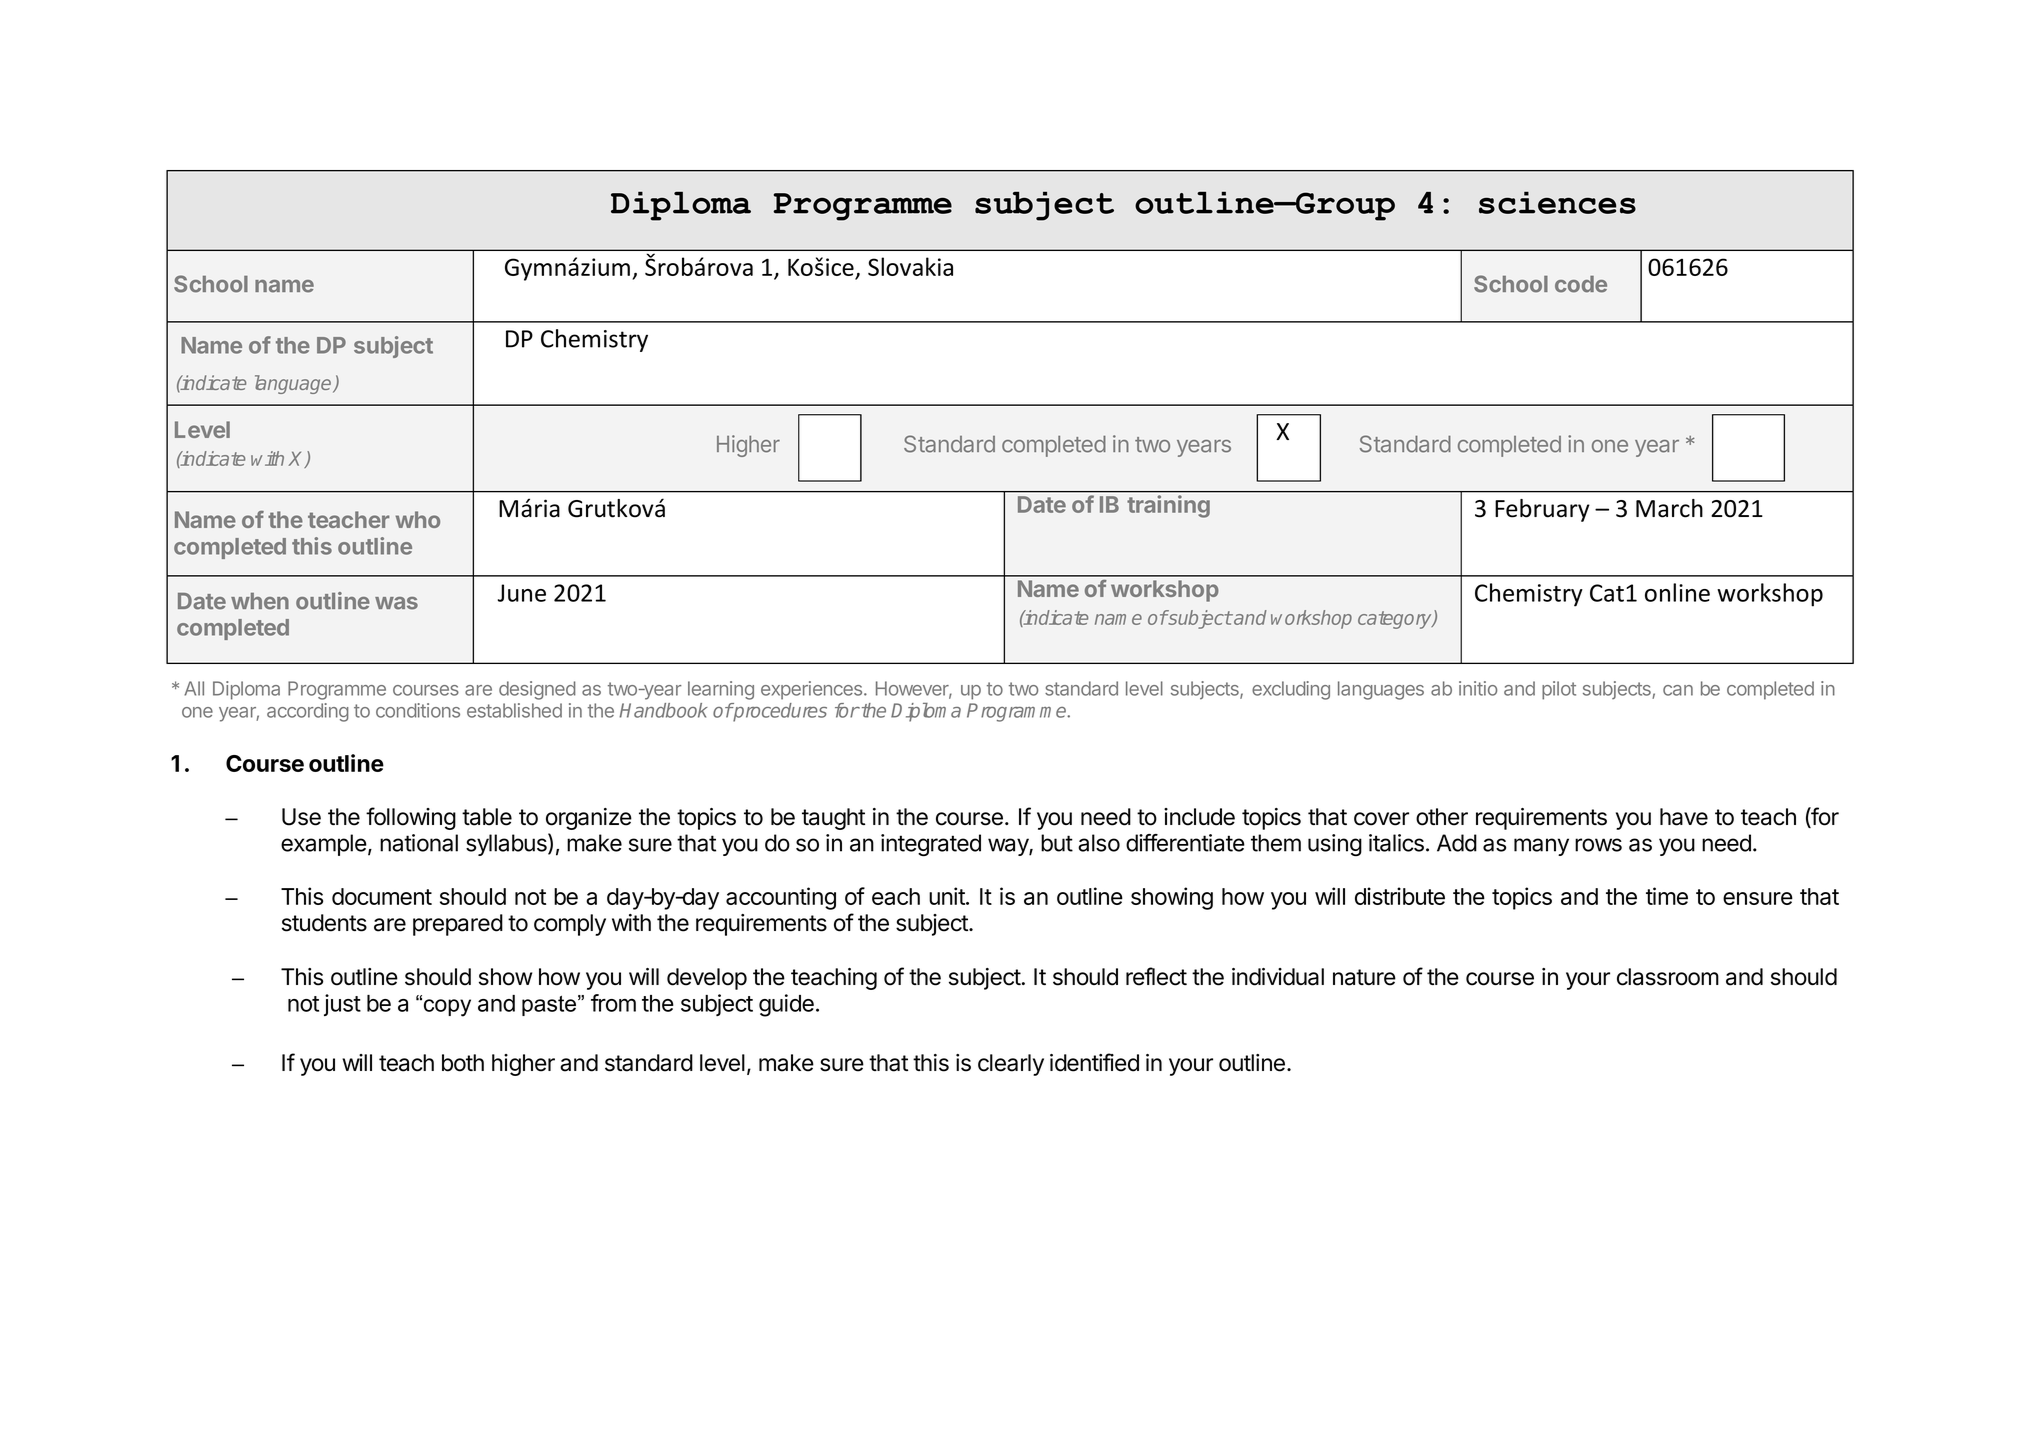  I want to click on experiences, so click(813, 690).
